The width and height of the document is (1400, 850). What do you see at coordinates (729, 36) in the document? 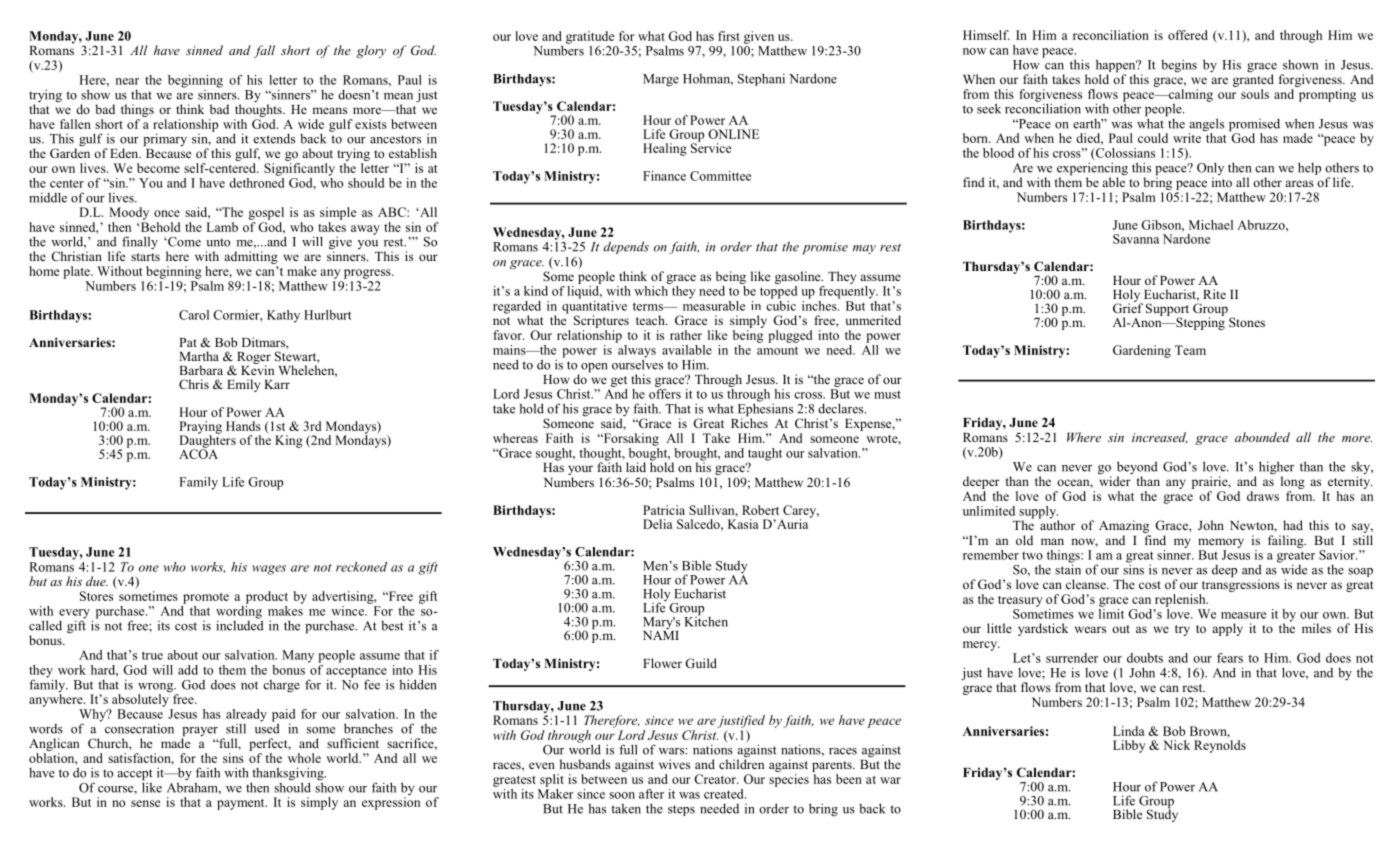
I see `first` at bounding box center [729, 36].
